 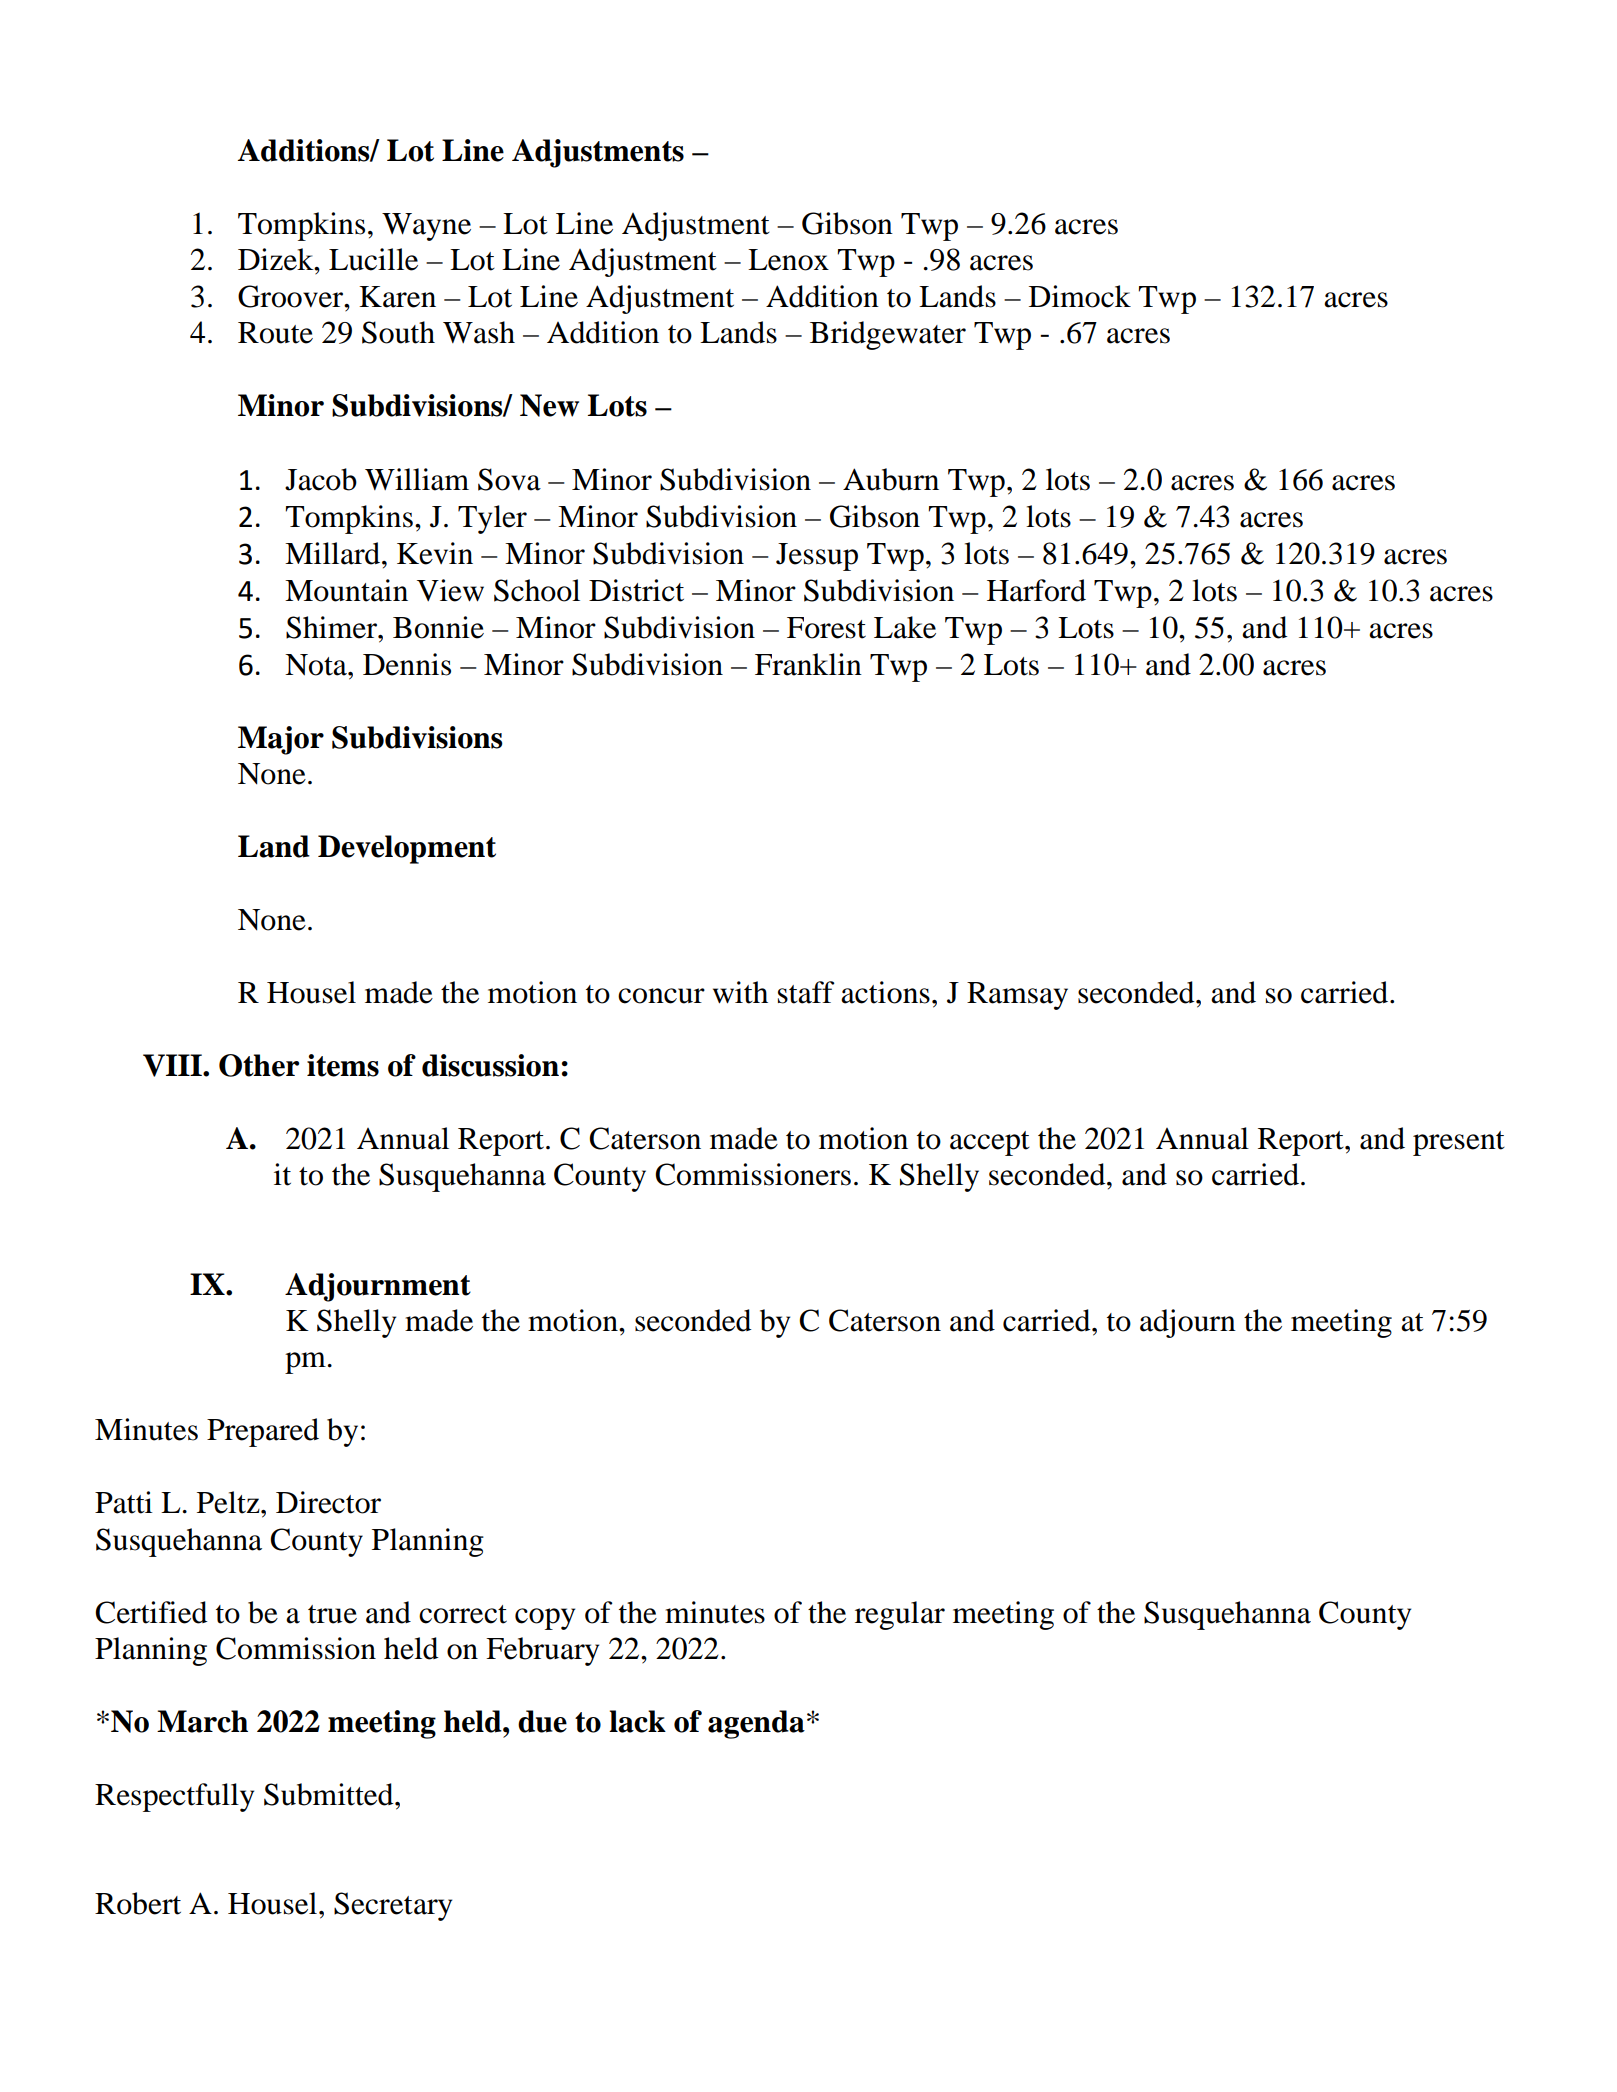 What do you see at coordinates (808, 664) in the screenshot?
I see `Franklin` at bounding box center [808, 664].
